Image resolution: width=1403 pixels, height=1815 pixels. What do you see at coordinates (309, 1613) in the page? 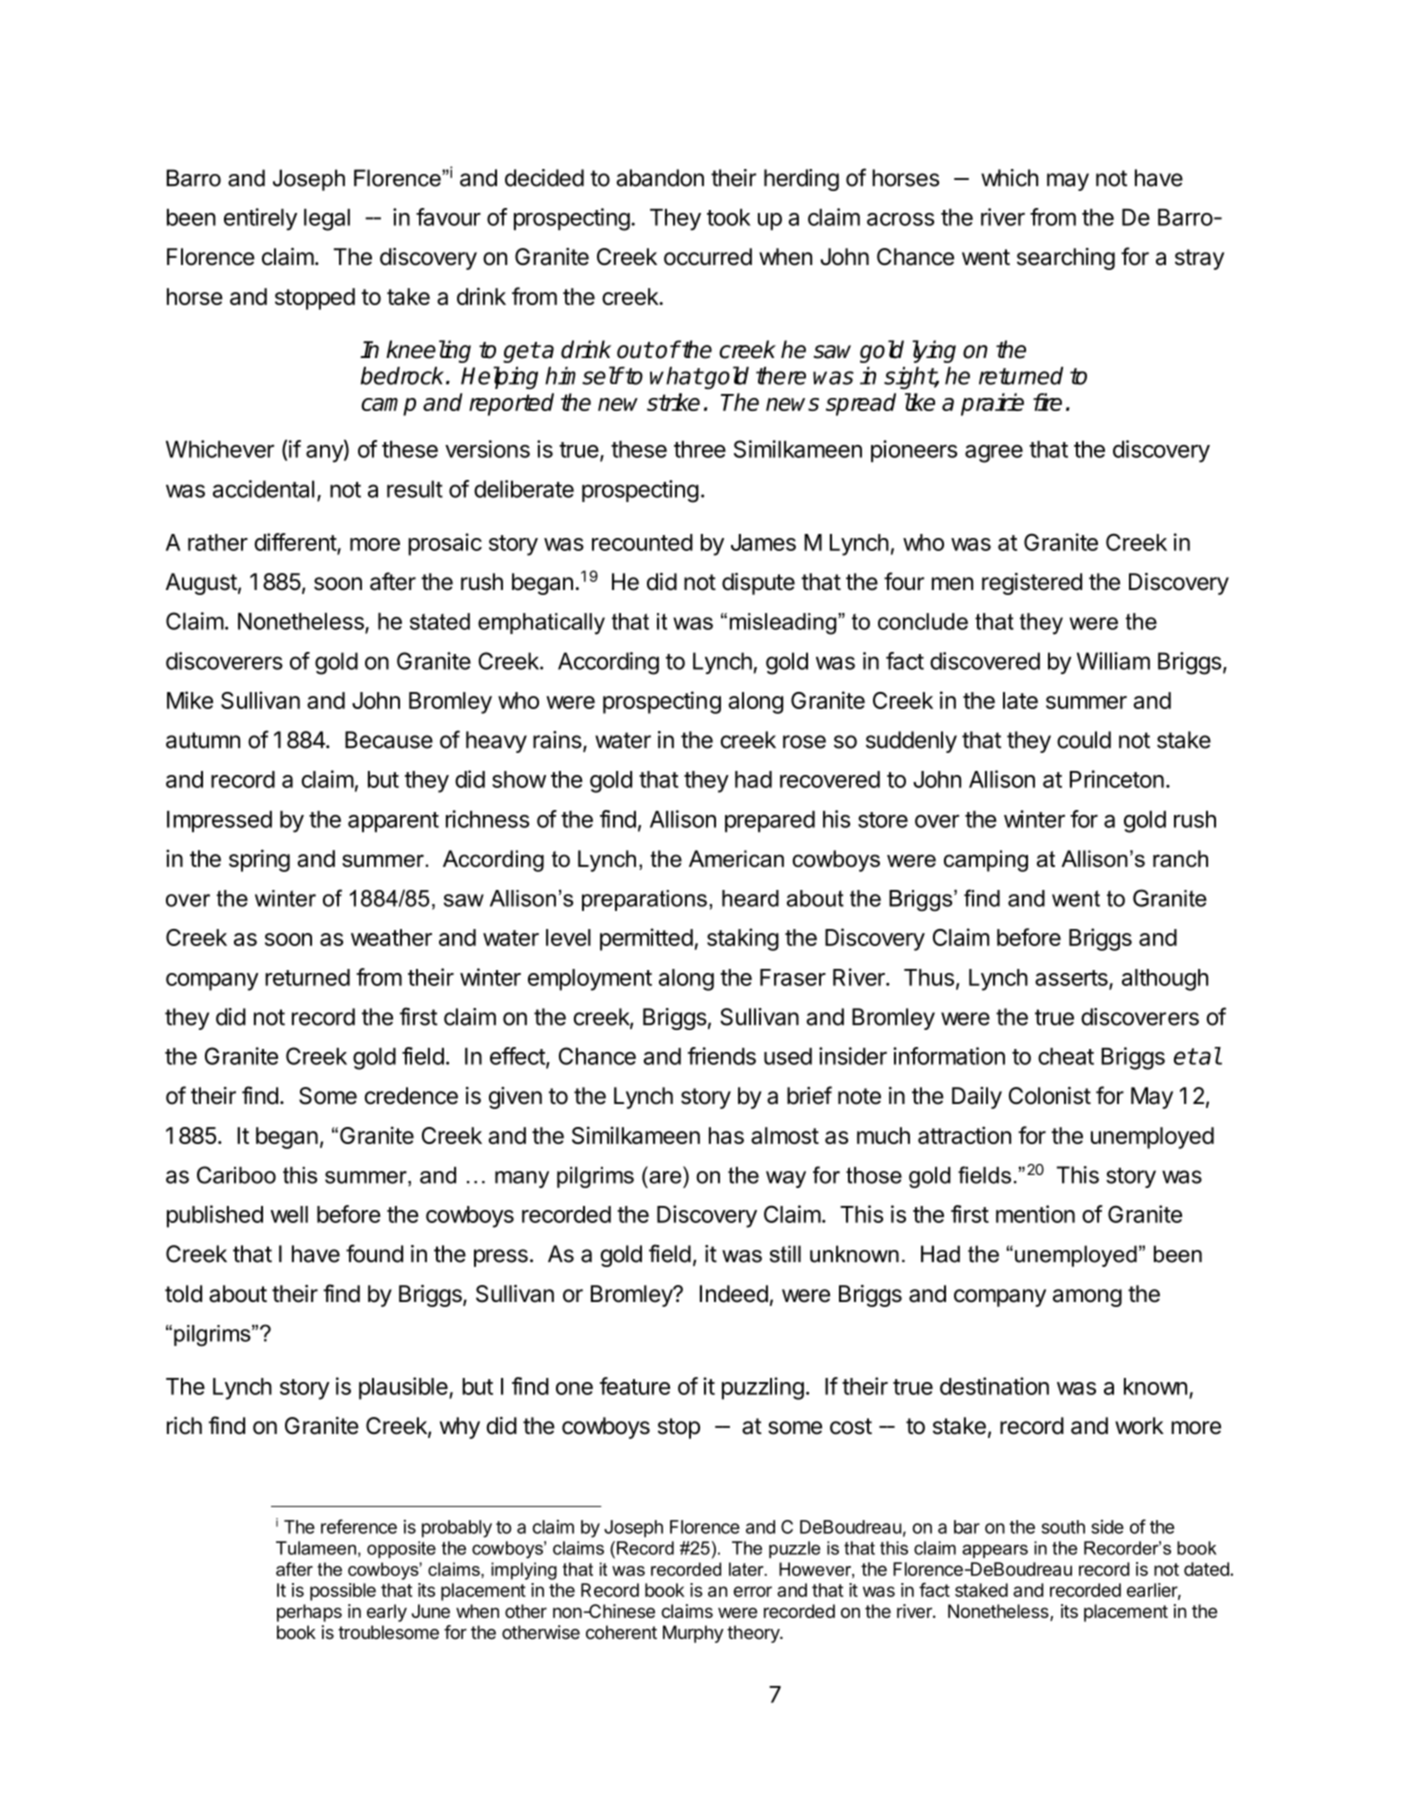
I see `perhaps` at bounding box center [309, 1613].
